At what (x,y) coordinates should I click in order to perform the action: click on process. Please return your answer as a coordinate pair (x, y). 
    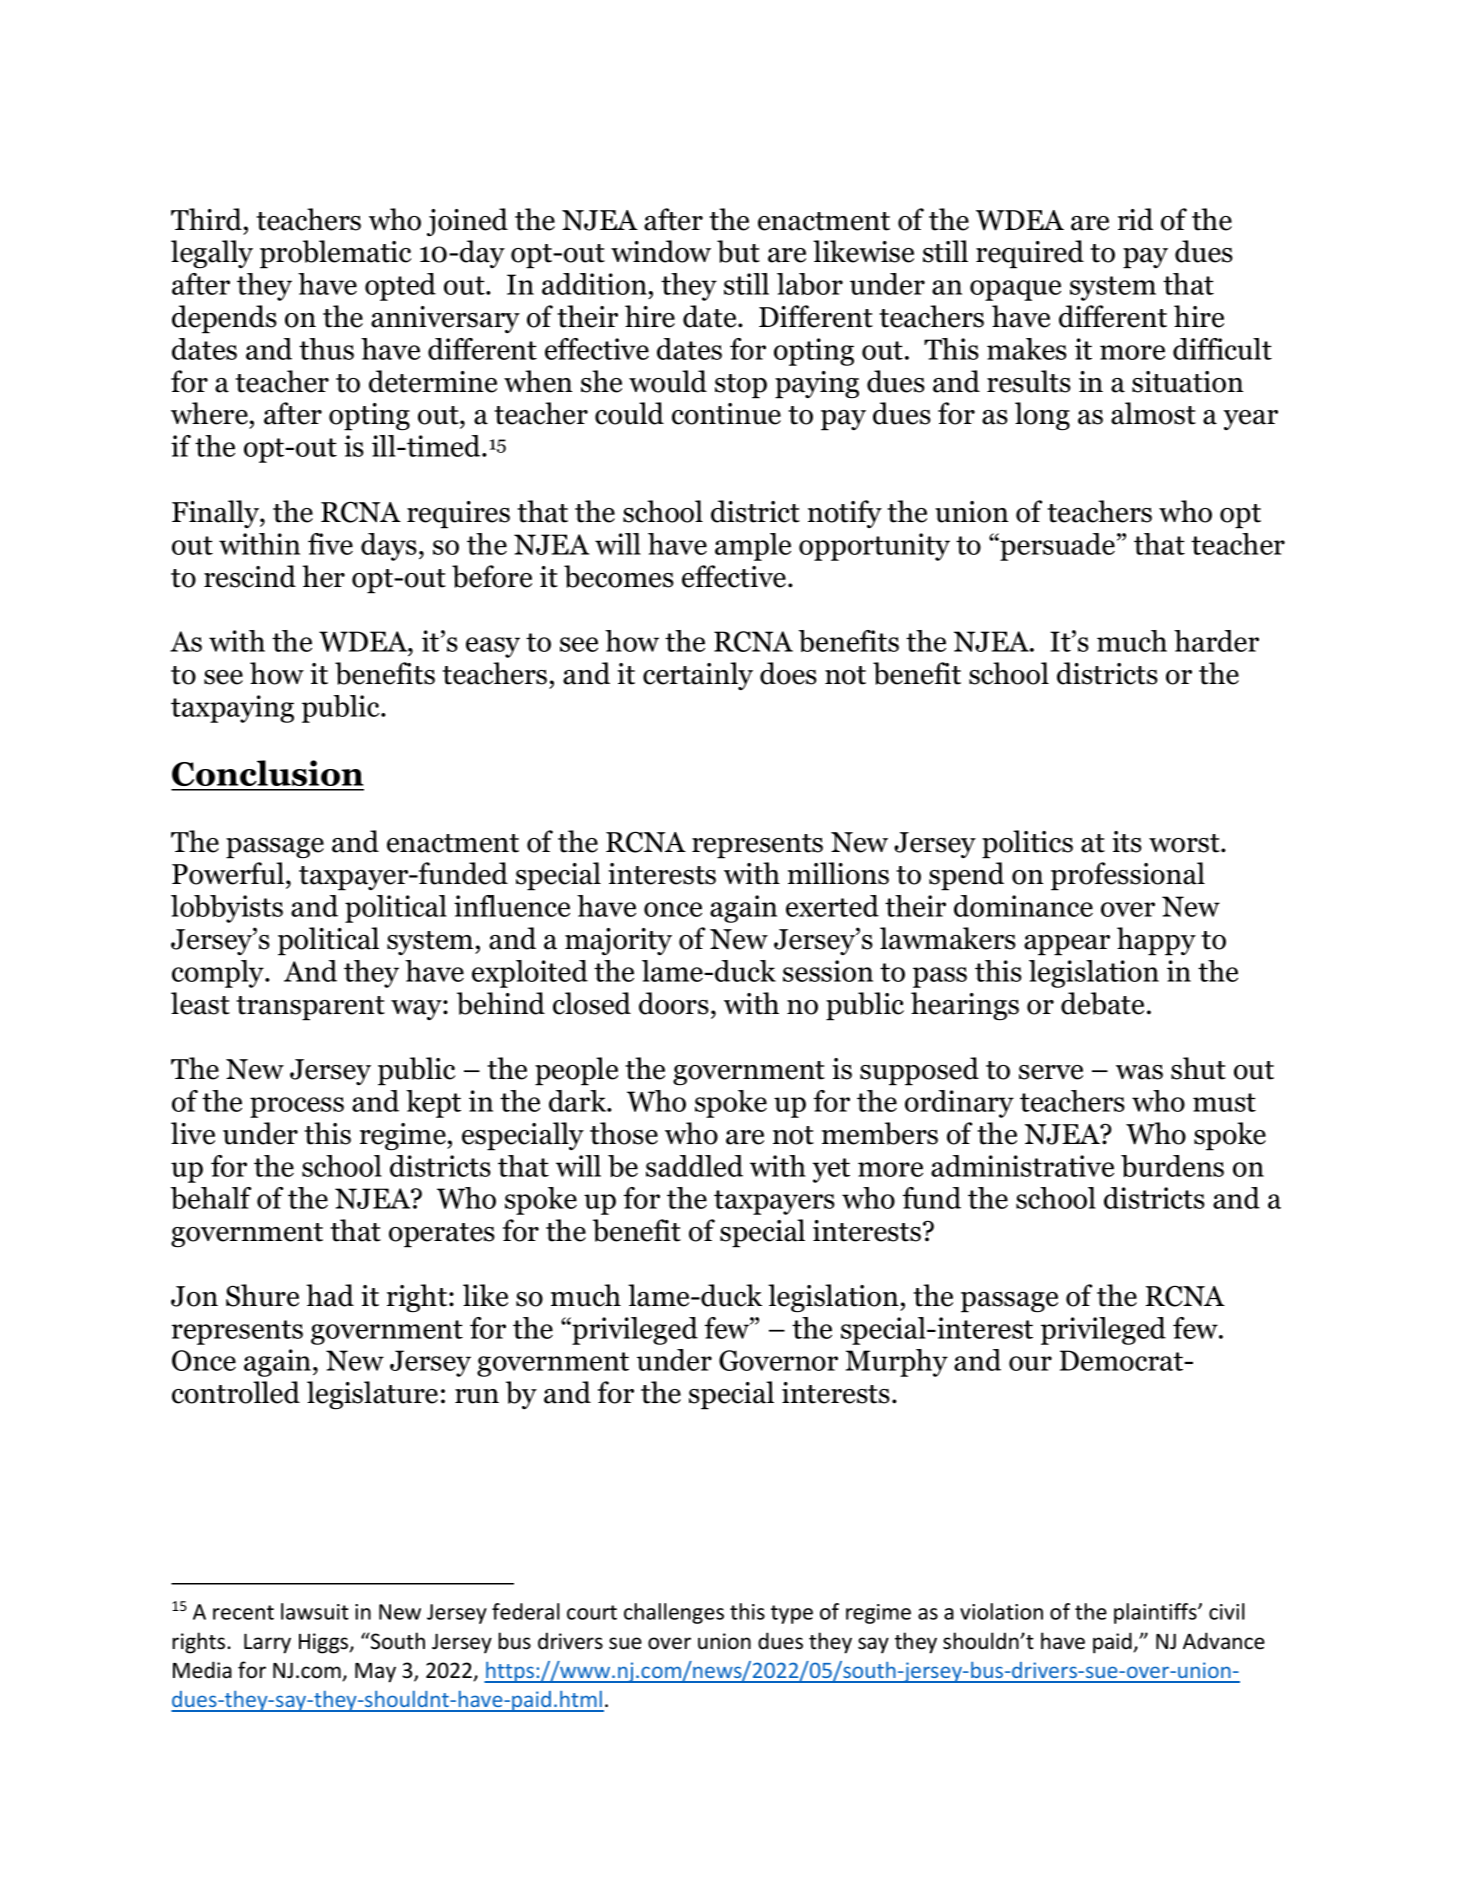
    Looking at the image, I should click on (297, 1107).
